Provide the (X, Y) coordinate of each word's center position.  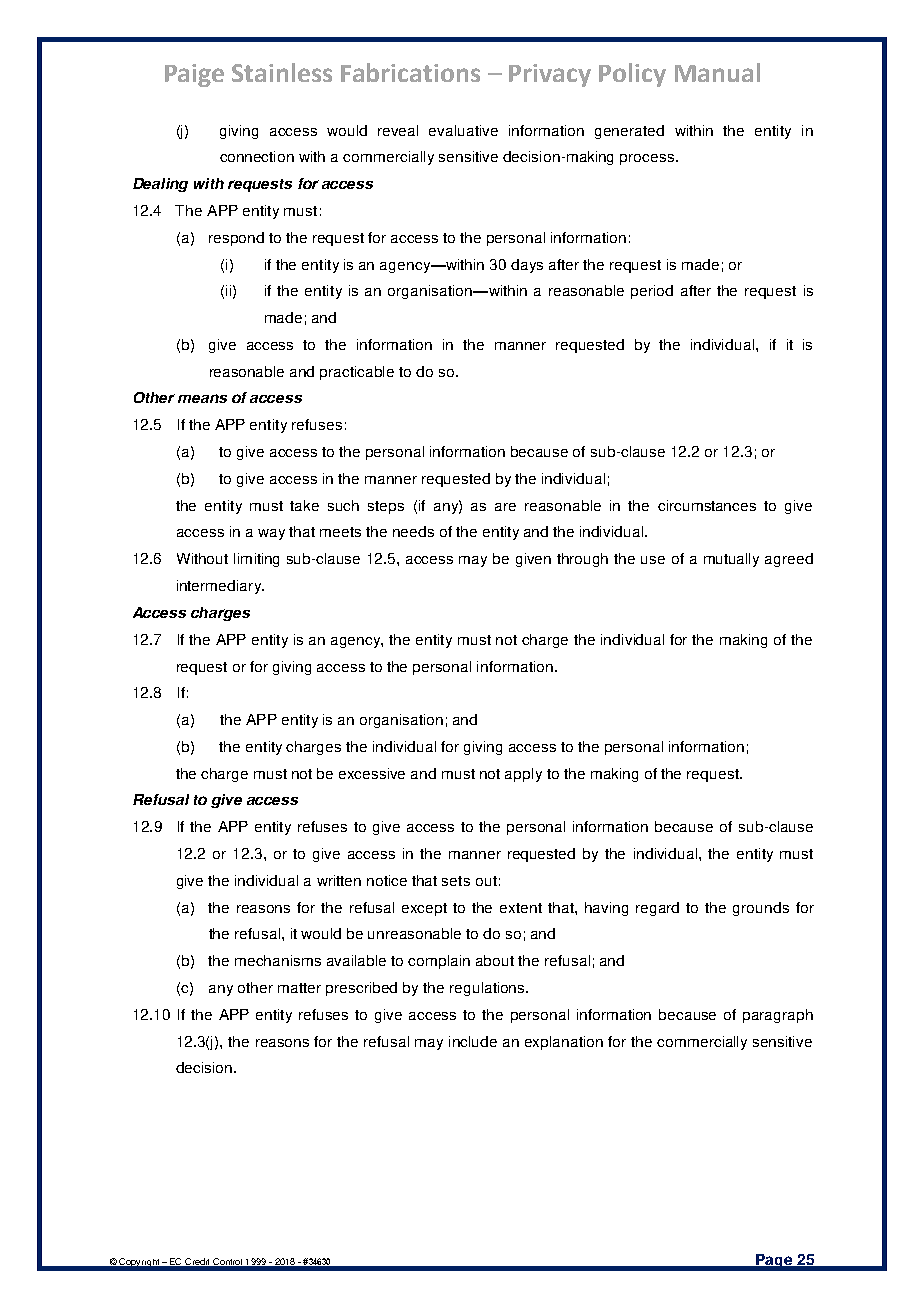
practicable (357, 373)
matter (299, 988)
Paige (194, 75)
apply (523, 775)
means (202, 398)
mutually (731, 560)
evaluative (463, 130)
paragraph (778, 1016)
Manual (717, 72)
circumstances (707, 505)
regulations (488, 989)
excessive (372, 773)
